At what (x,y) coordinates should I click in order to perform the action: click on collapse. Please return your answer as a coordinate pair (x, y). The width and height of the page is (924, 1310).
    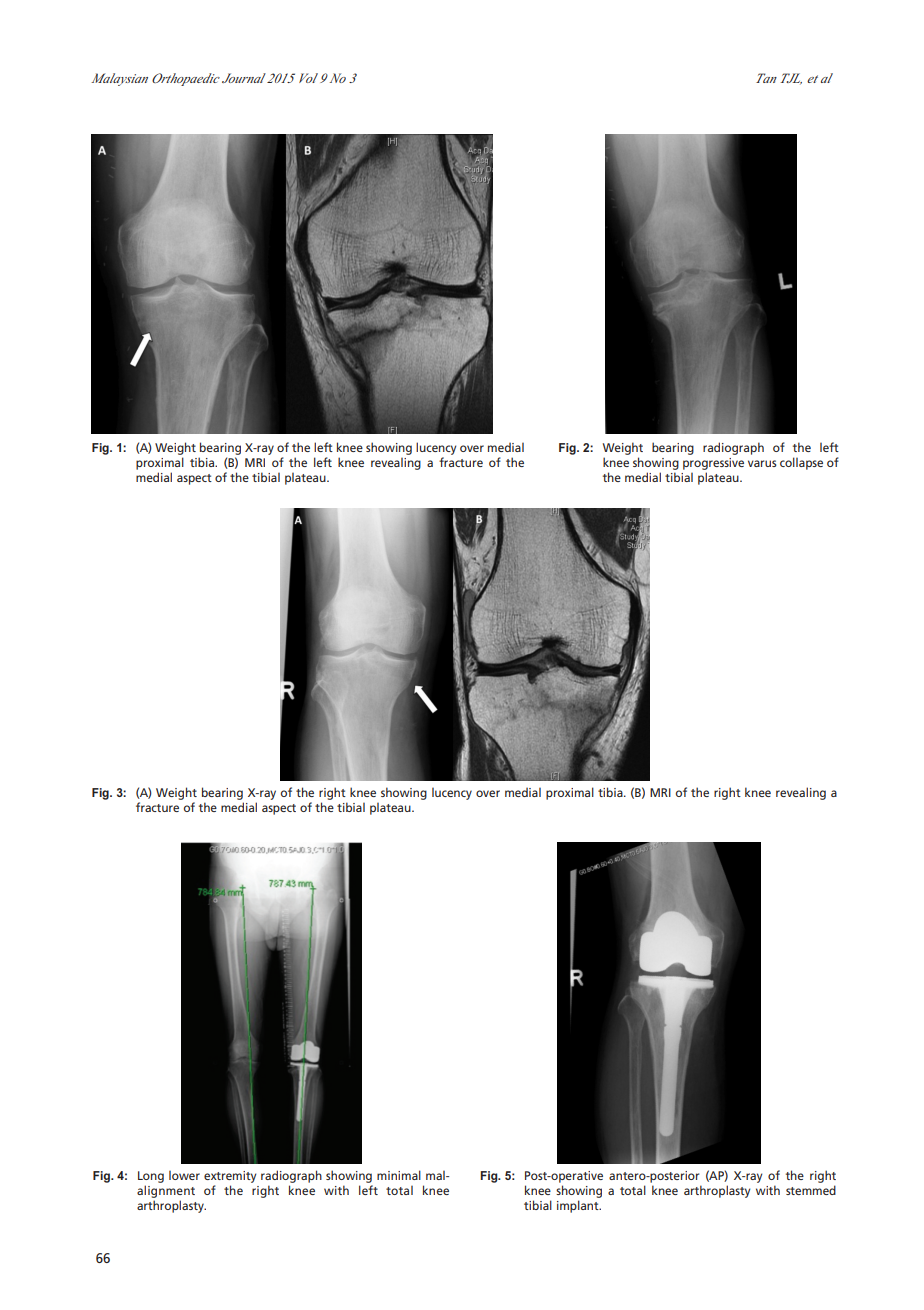
    Looking at the image, I should click on (801, 463).
